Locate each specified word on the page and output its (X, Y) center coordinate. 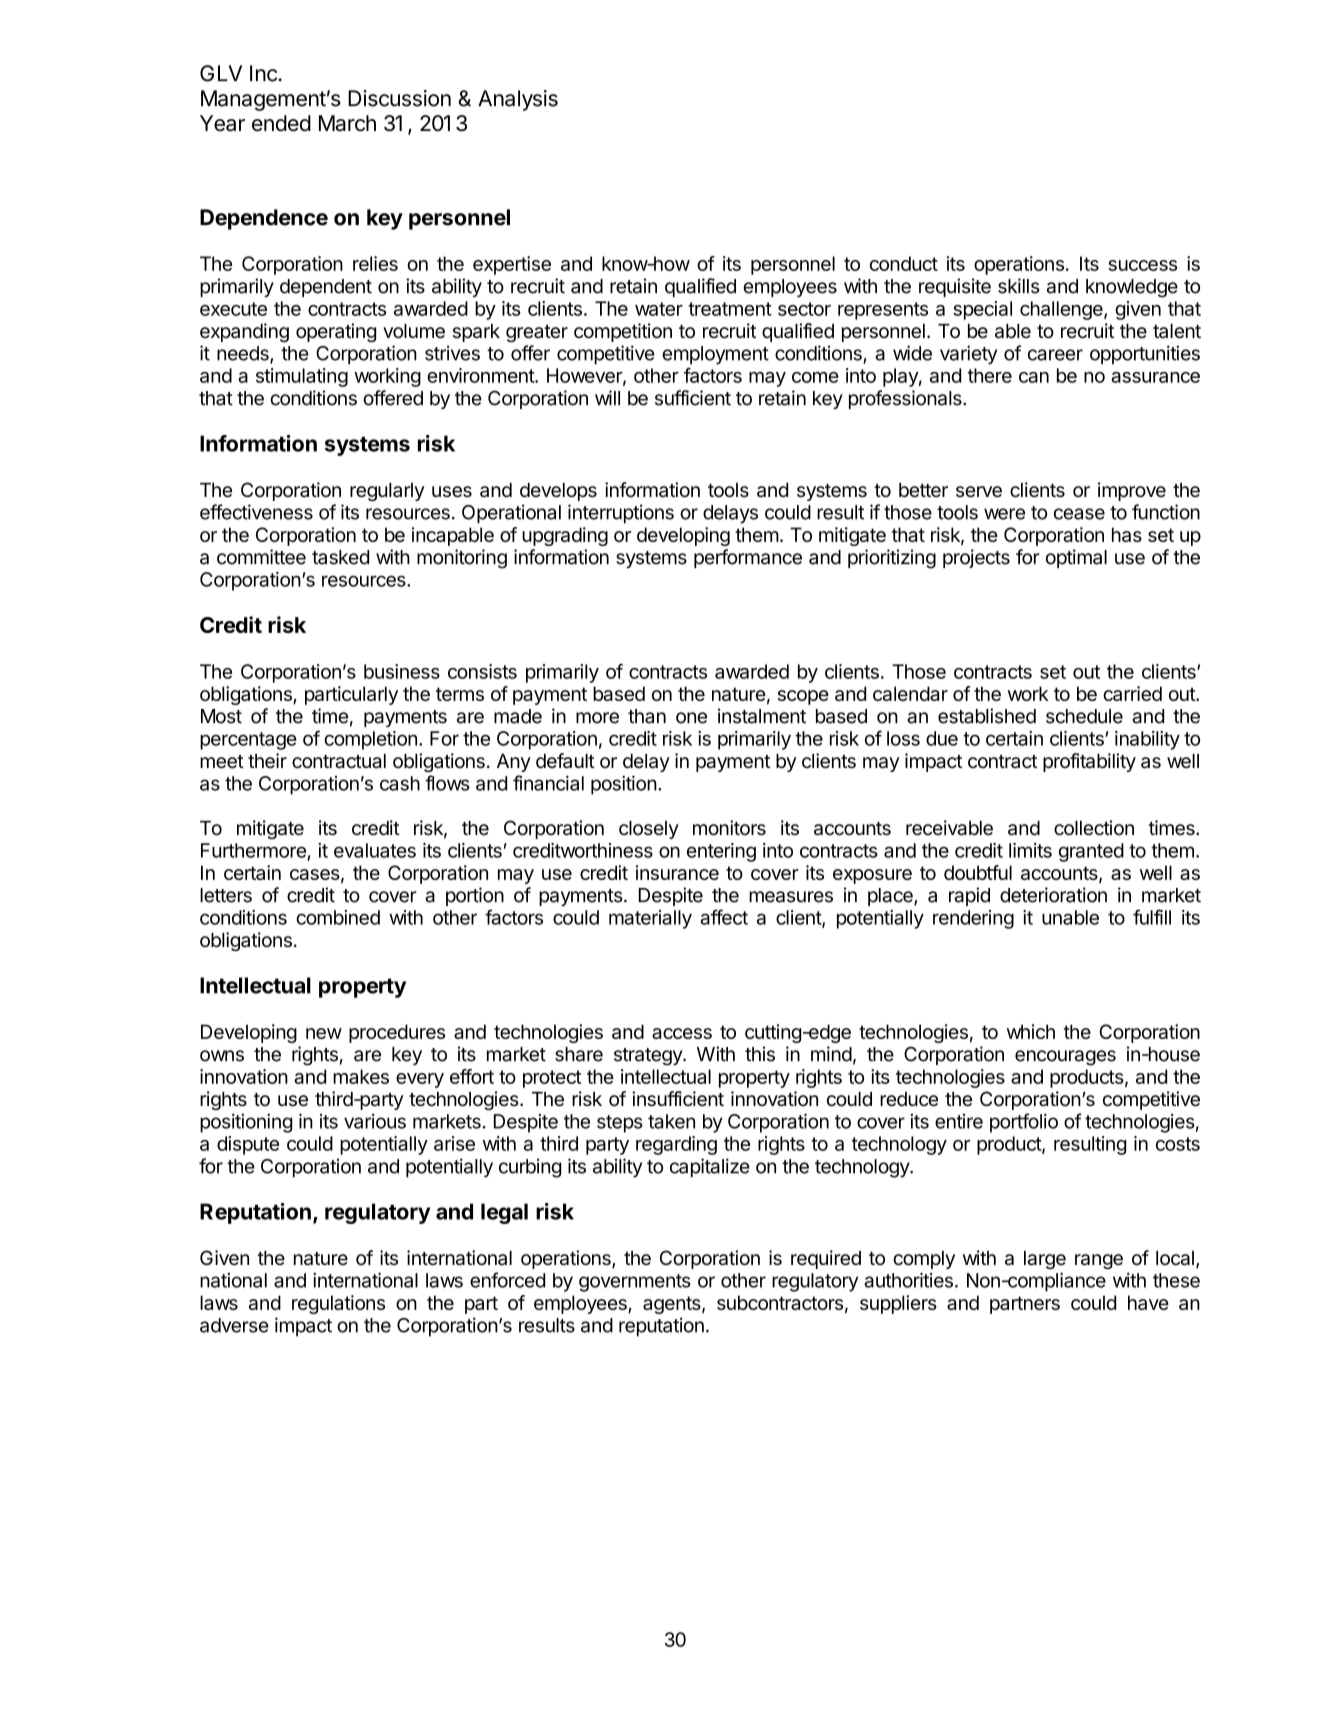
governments (635, 1283)
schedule (1084, 716)
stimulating (302, 377)
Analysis (518, 100)
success (1142, 265)
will (607, 397)
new (324, 1033)
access (682, 1033)
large (1045, 1260)
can (1034, 377)
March (347, 123)
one (691, 718)
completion (370, 740)
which (1031, 1031)
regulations (338, 1304)
